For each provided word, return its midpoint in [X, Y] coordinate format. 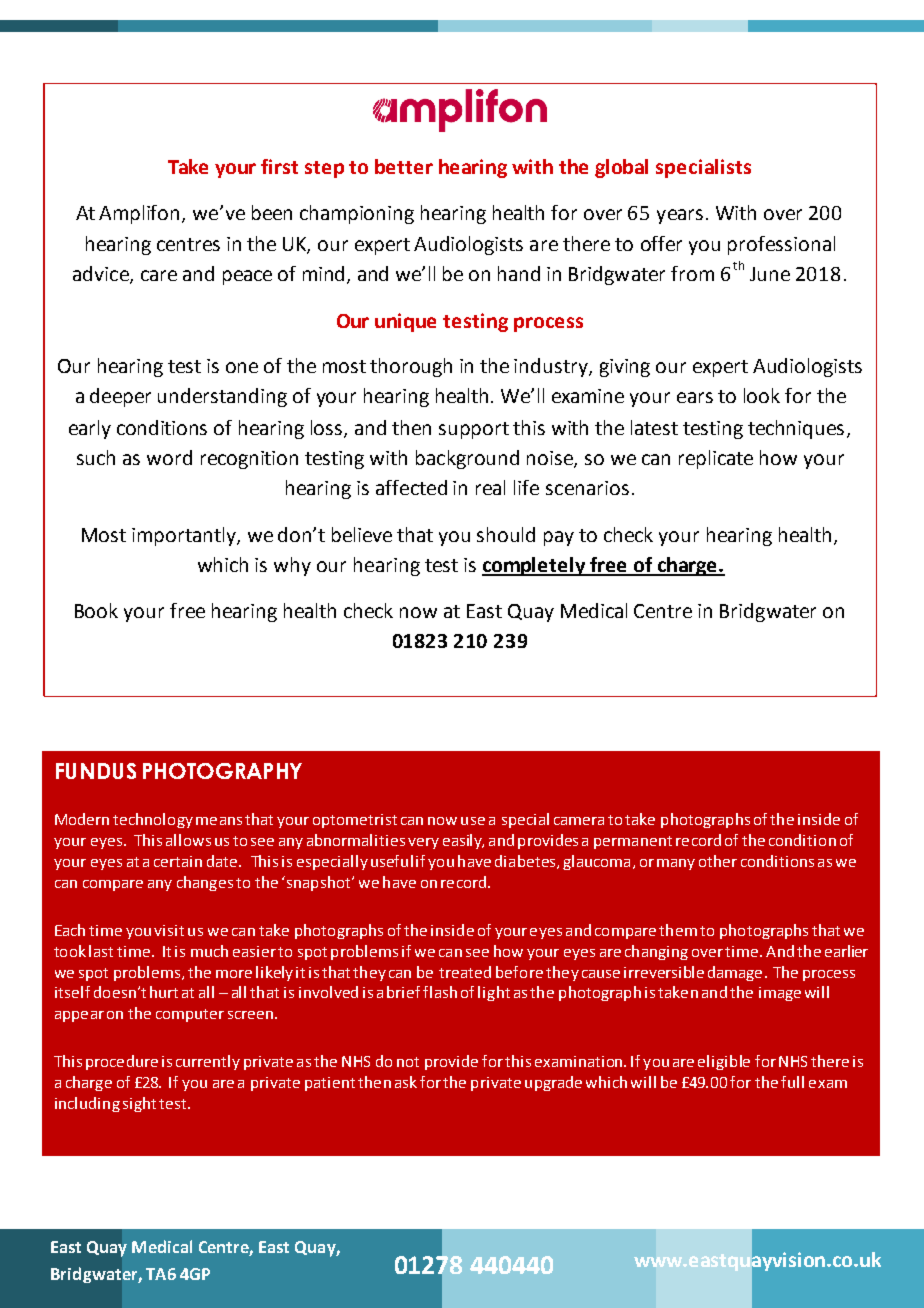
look [762, 395]
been [272, 212]
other [718, 861]
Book [96, 610]
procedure [122, 1062]
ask [406, 1082]
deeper [120, 397]
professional [781, 245]
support [474, 430]
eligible [724, 1062]
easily [463, 841]
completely [535, 566]
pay [559, 538]
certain [178, 861]
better [404, 166]
